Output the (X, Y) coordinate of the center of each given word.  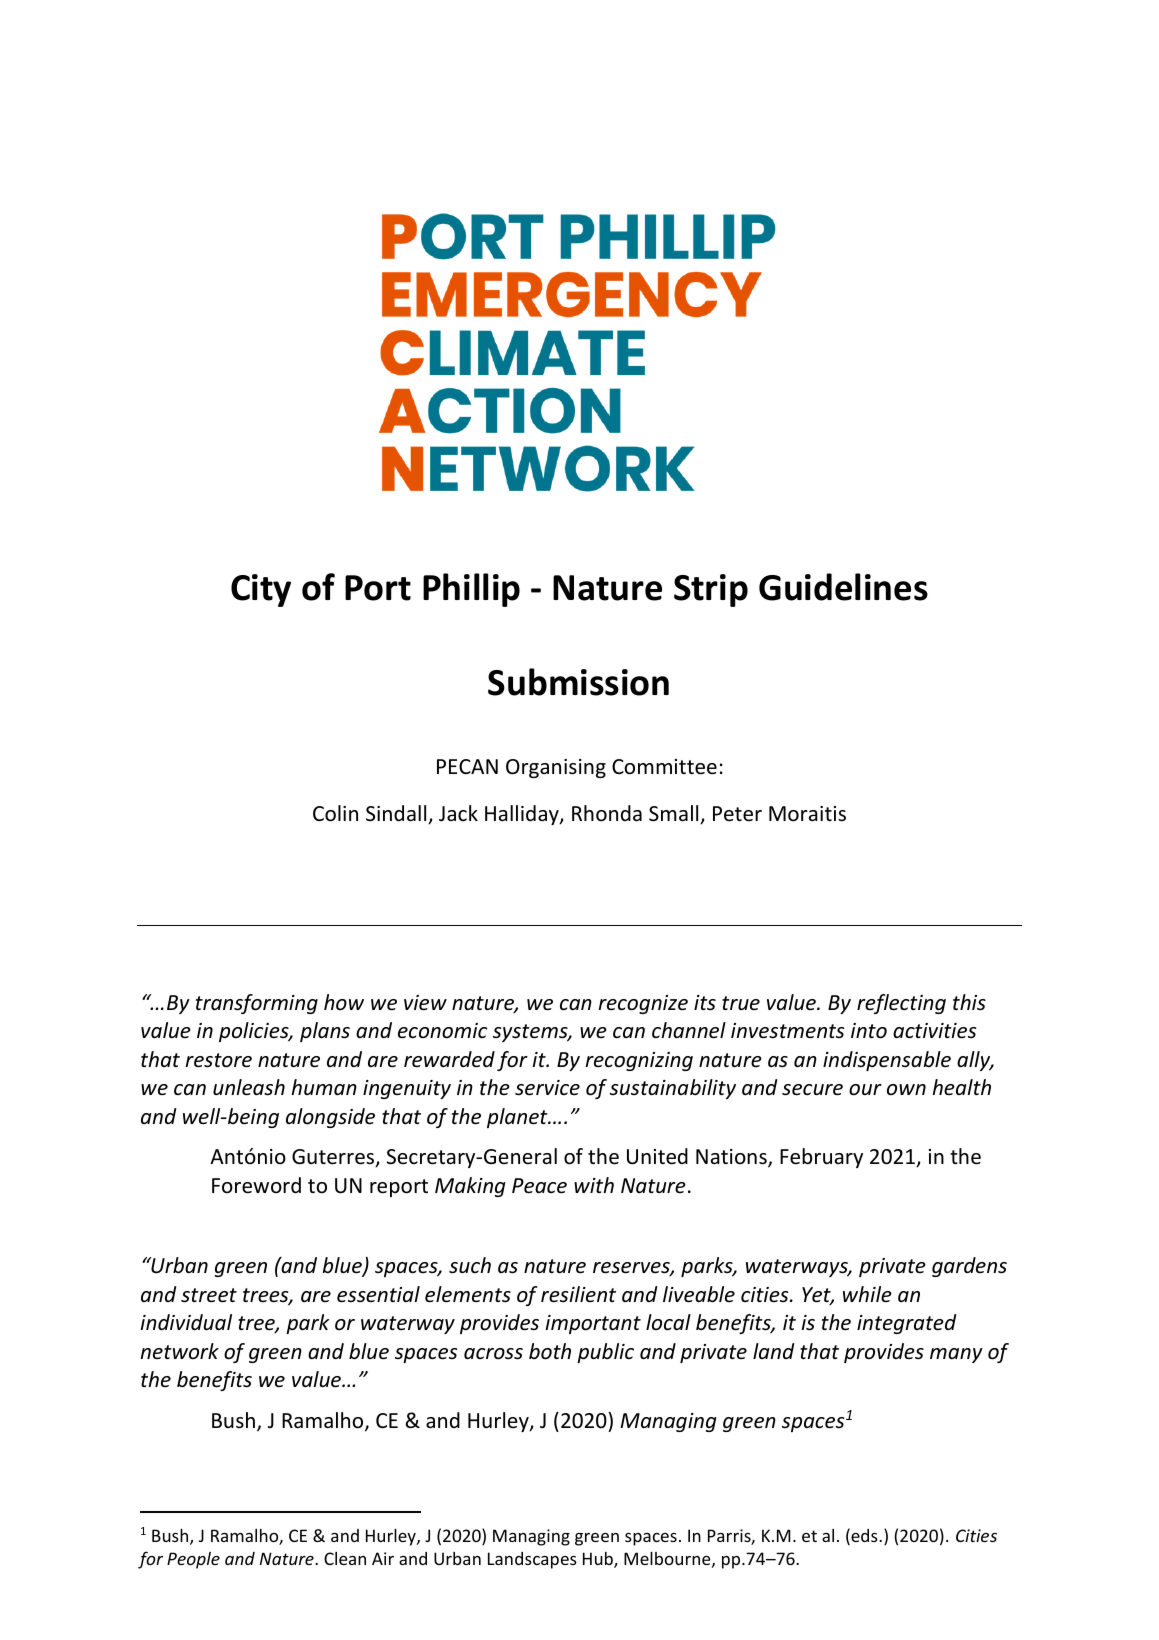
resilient (578, 1294)
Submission (578, 682)
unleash (249, 1087)
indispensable (887, 1061)
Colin (335, 813)
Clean (345, 1558)
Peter (737, 814)
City (261, 590)
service (547, 1088)
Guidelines (843, 587)
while (867, 1294)
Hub (599, 1560)
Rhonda (607, 813)
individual (186, 1322)
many (956, 1355)
